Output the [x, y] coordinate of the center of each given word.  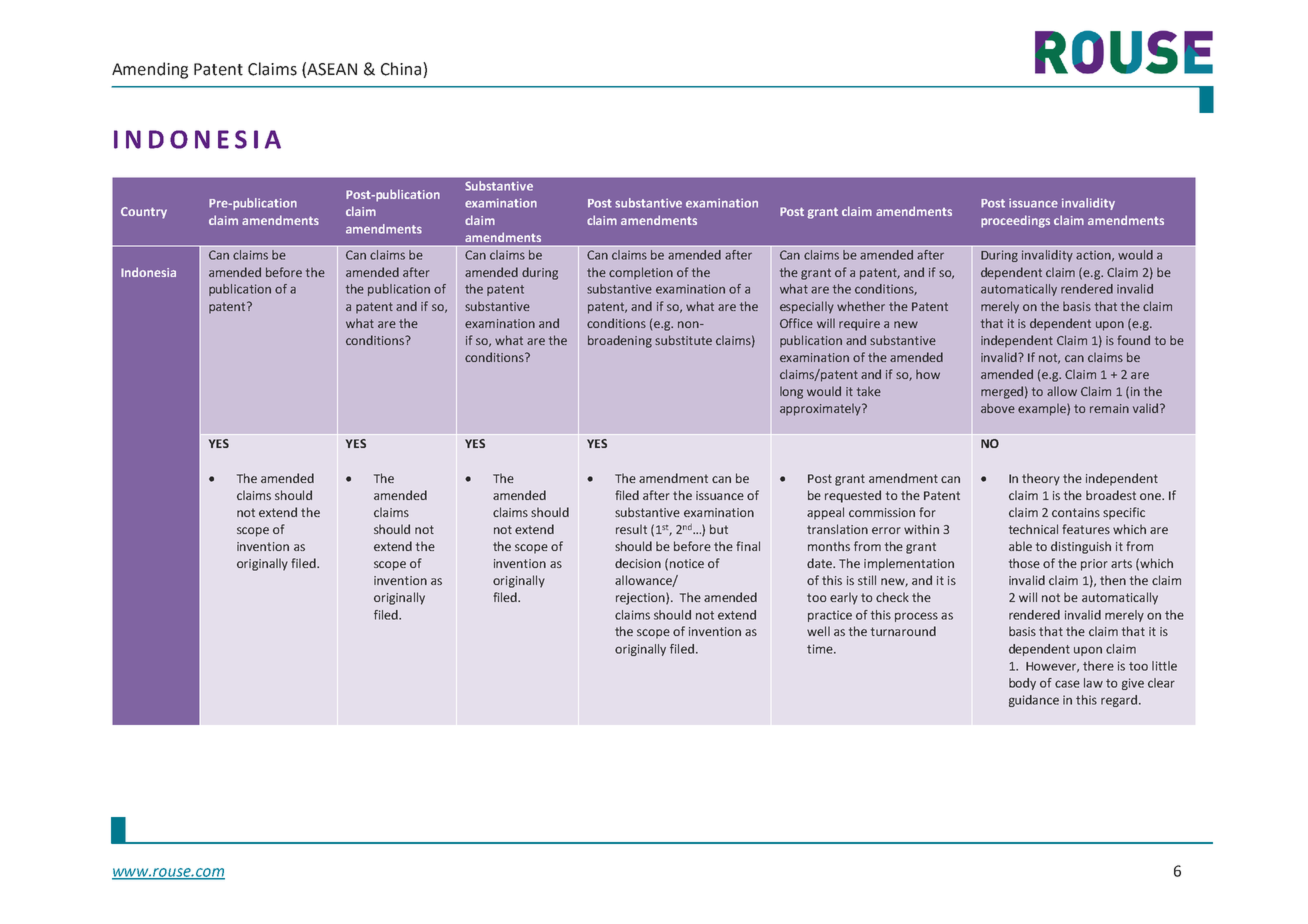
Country [144, 213]
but [719, 529]
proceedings [1015, 221]
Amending [150, 70]
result [631, 529]
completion [641, 273]
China [402, 69]
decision [638, 563]
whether [861, 306]
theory [1041, 479]
